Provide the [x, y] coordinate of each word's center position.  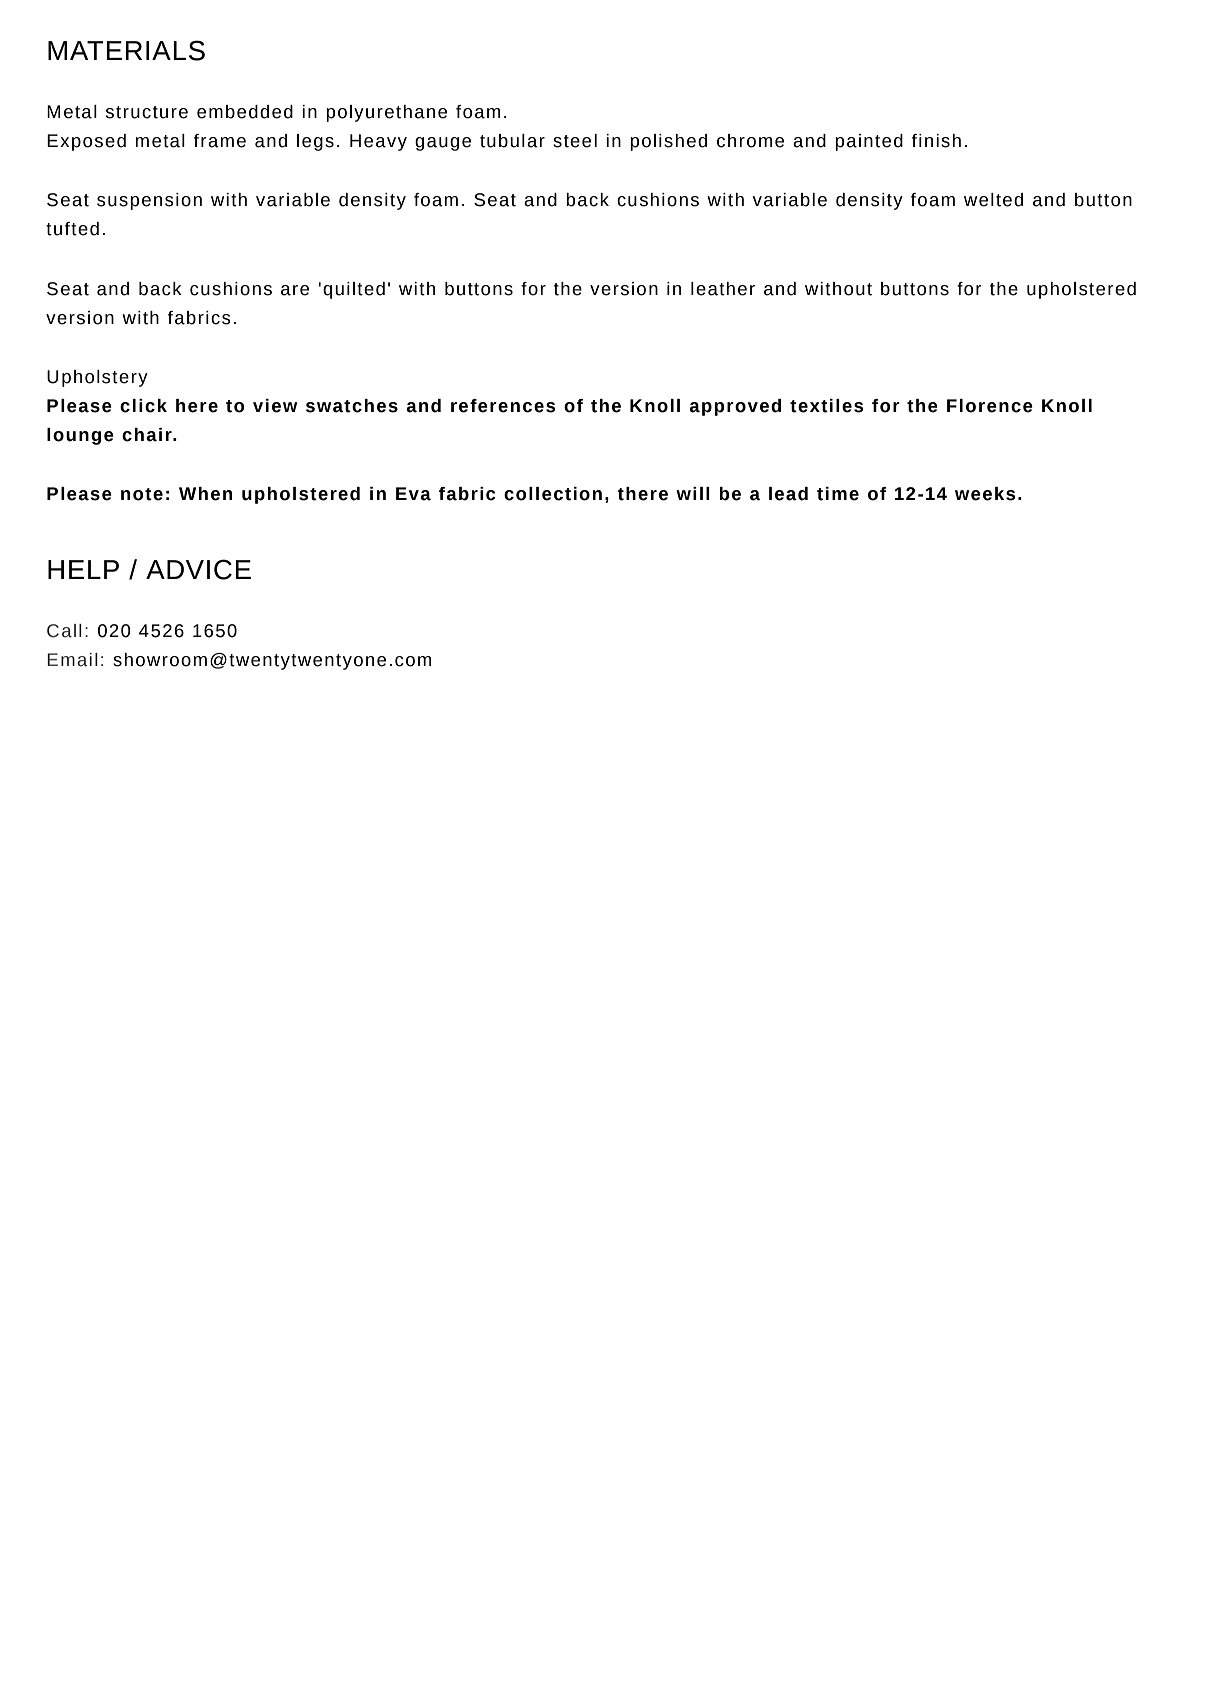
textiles [826, 406]
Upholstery [97, 378]
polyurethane [386, 113]
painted [869, 142]
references [503, 406]
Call [64, 631]
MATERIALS [126, 50]
